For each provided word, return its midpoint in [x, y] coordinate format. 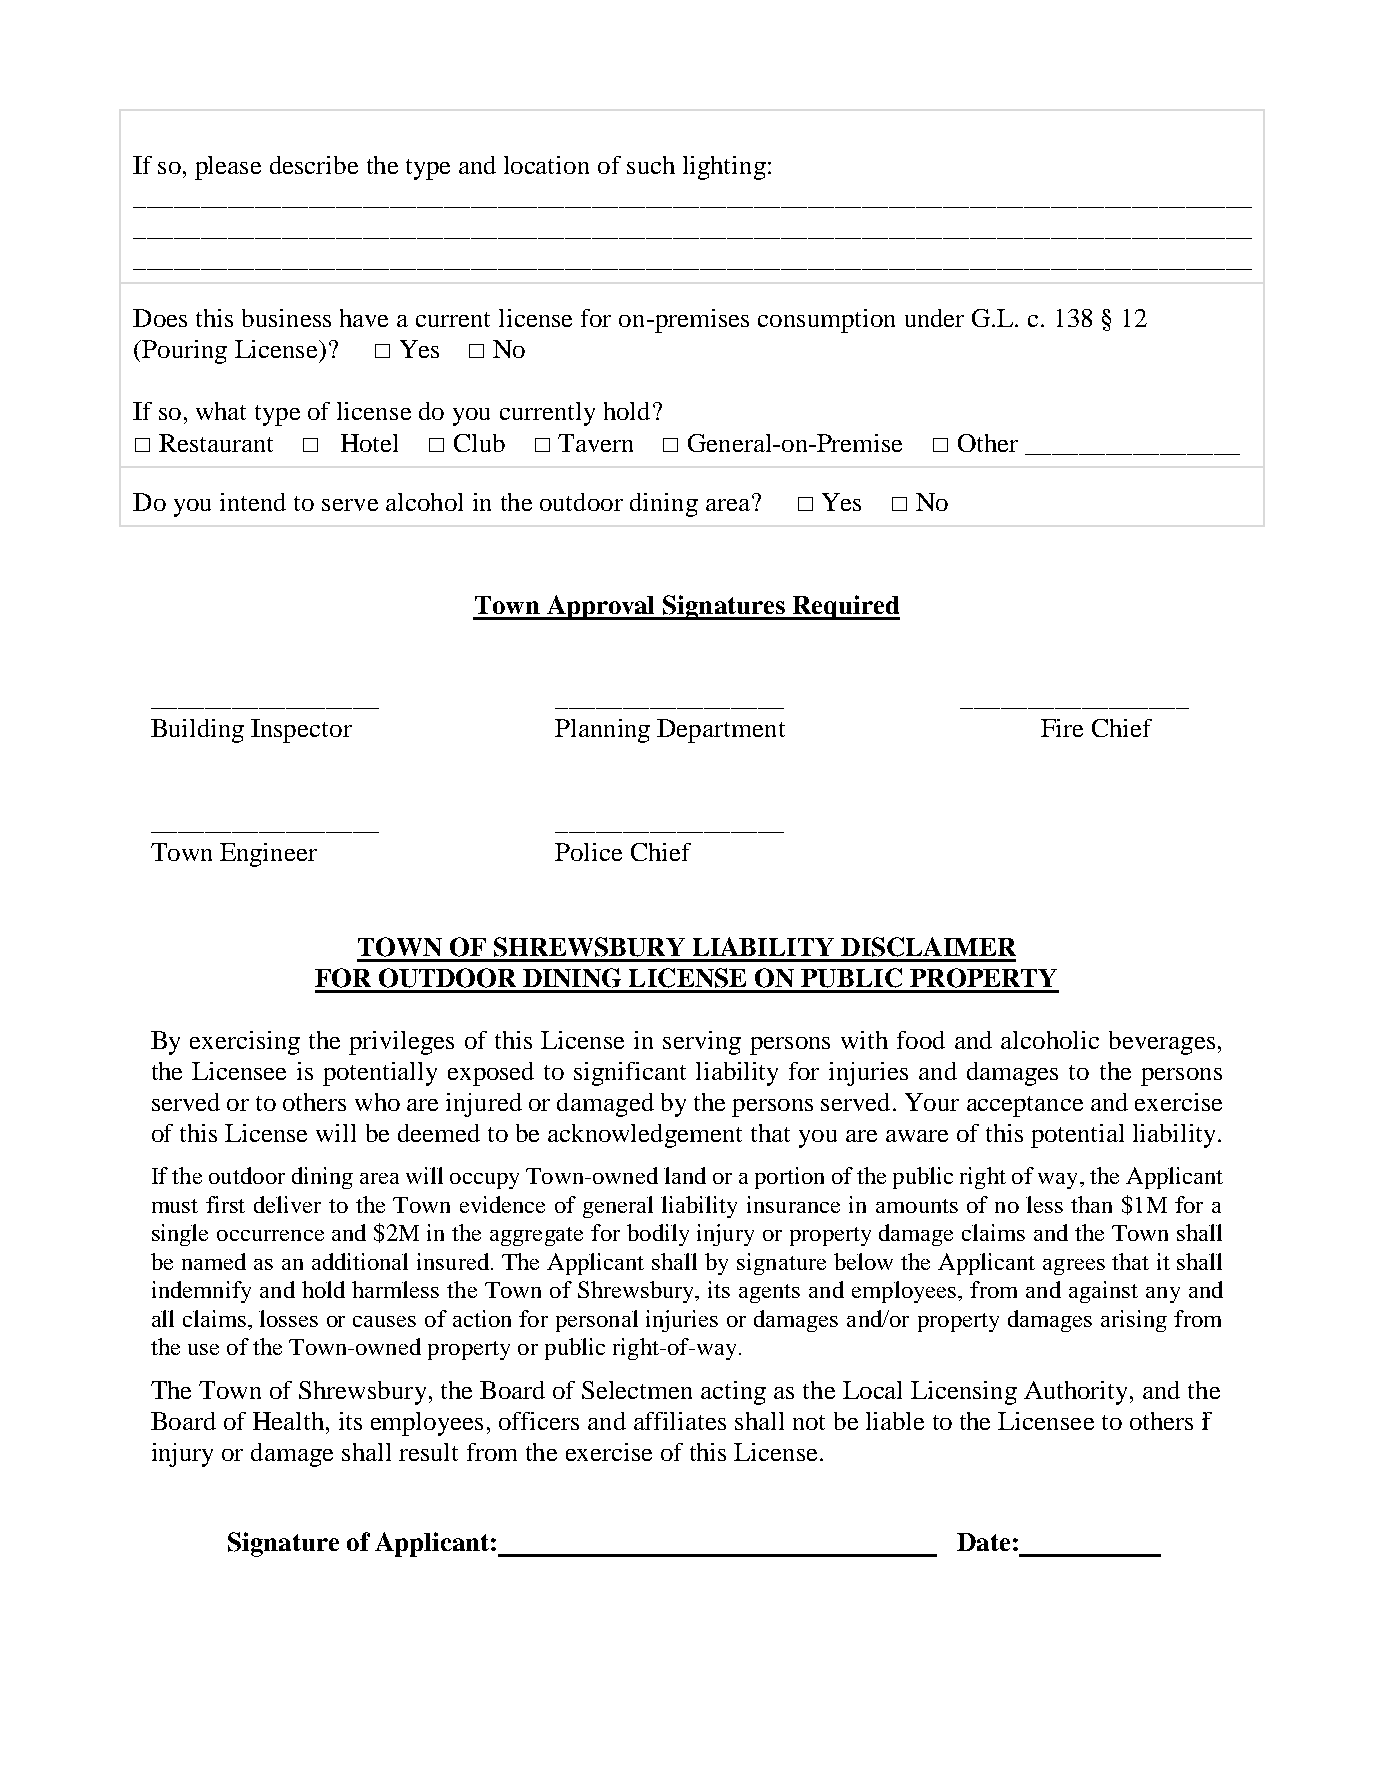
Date [983, 1542]
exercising [245, 1043]
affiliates [680, 1421]
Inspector [301, 731]
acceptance [1025, 1106]
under [934, 318]
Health [288, 1421]
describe [314, 165]
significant [630, 1074]
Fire [1062, 728]
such [651, 165]
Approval [601, 607]
